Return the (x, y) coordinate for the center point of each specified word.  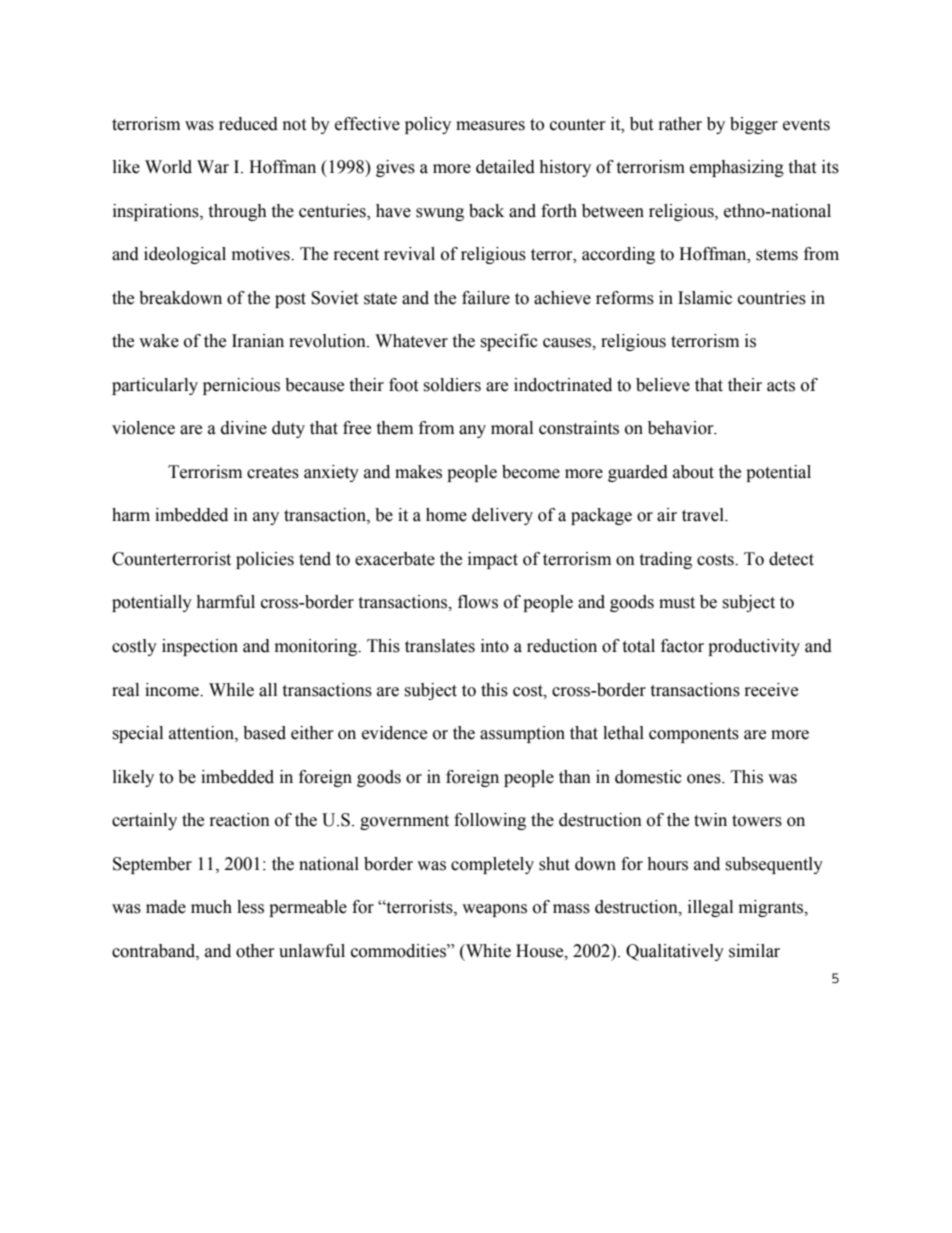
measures (490, 126)
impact (493, 560)
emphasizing (737, 168)
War (213, 167)
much (211, 907)
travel (704, 515)
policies (265, 560)
